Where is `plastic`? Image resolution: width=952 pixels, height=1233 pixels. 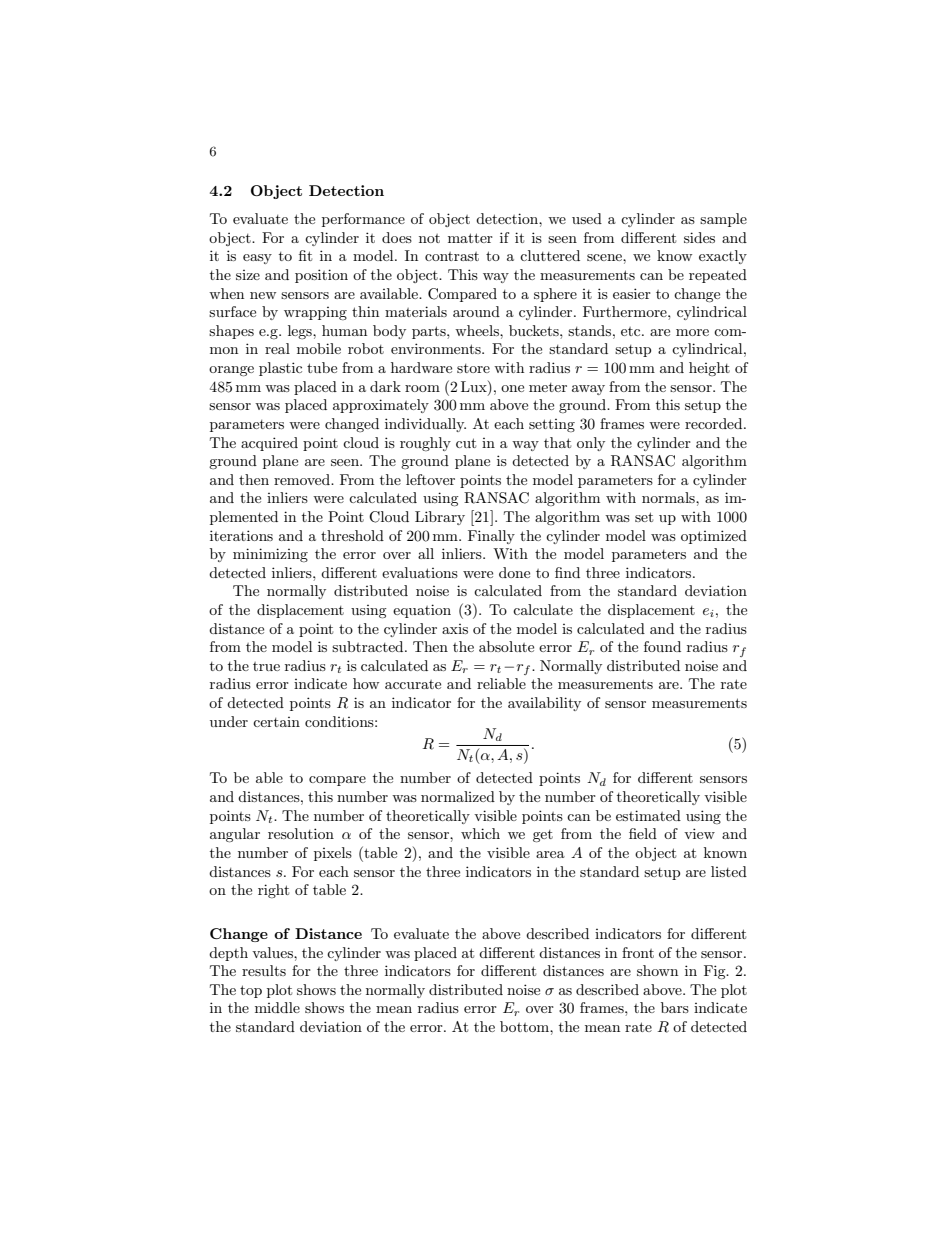
plastic is located at coordinates (280, 369).
